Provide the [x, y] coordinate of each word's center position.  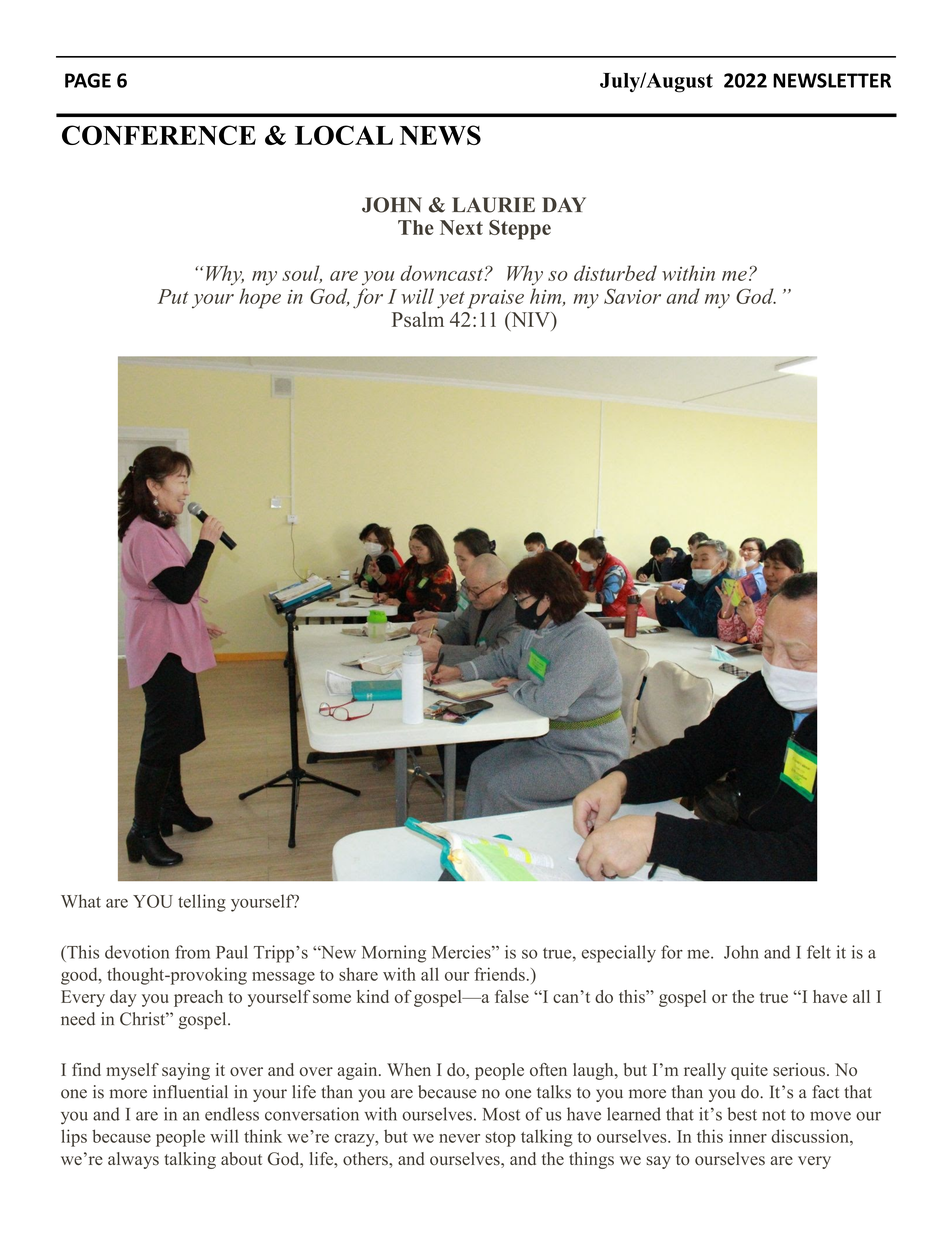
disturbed [615, 273]
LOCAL [344, 135]
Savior [632, 296]
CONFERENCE [159, 135]
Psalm [418, 319]
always [133, 1160]
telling [202, 903]
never [459, 1138]
